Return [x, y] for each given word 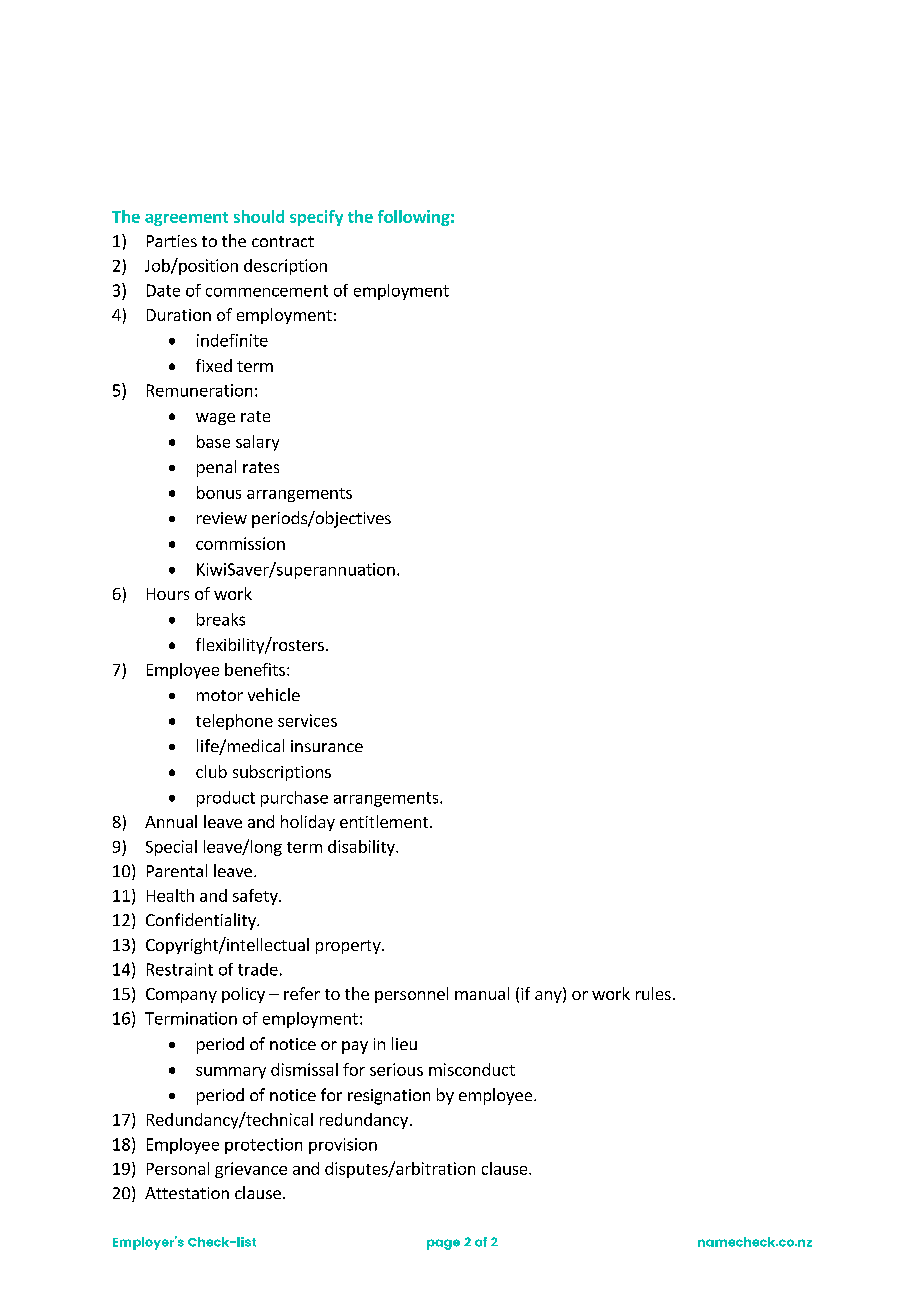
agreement [186, 219]
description [285, 267]
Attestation [187, 1193]
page [443, 1244]
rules [653, 993]
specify [316, 218]
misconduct [472, 1069]
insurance [327, 746]
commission [240, 543]
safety [256, 897]
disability [362, 848]
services [307, 720]
